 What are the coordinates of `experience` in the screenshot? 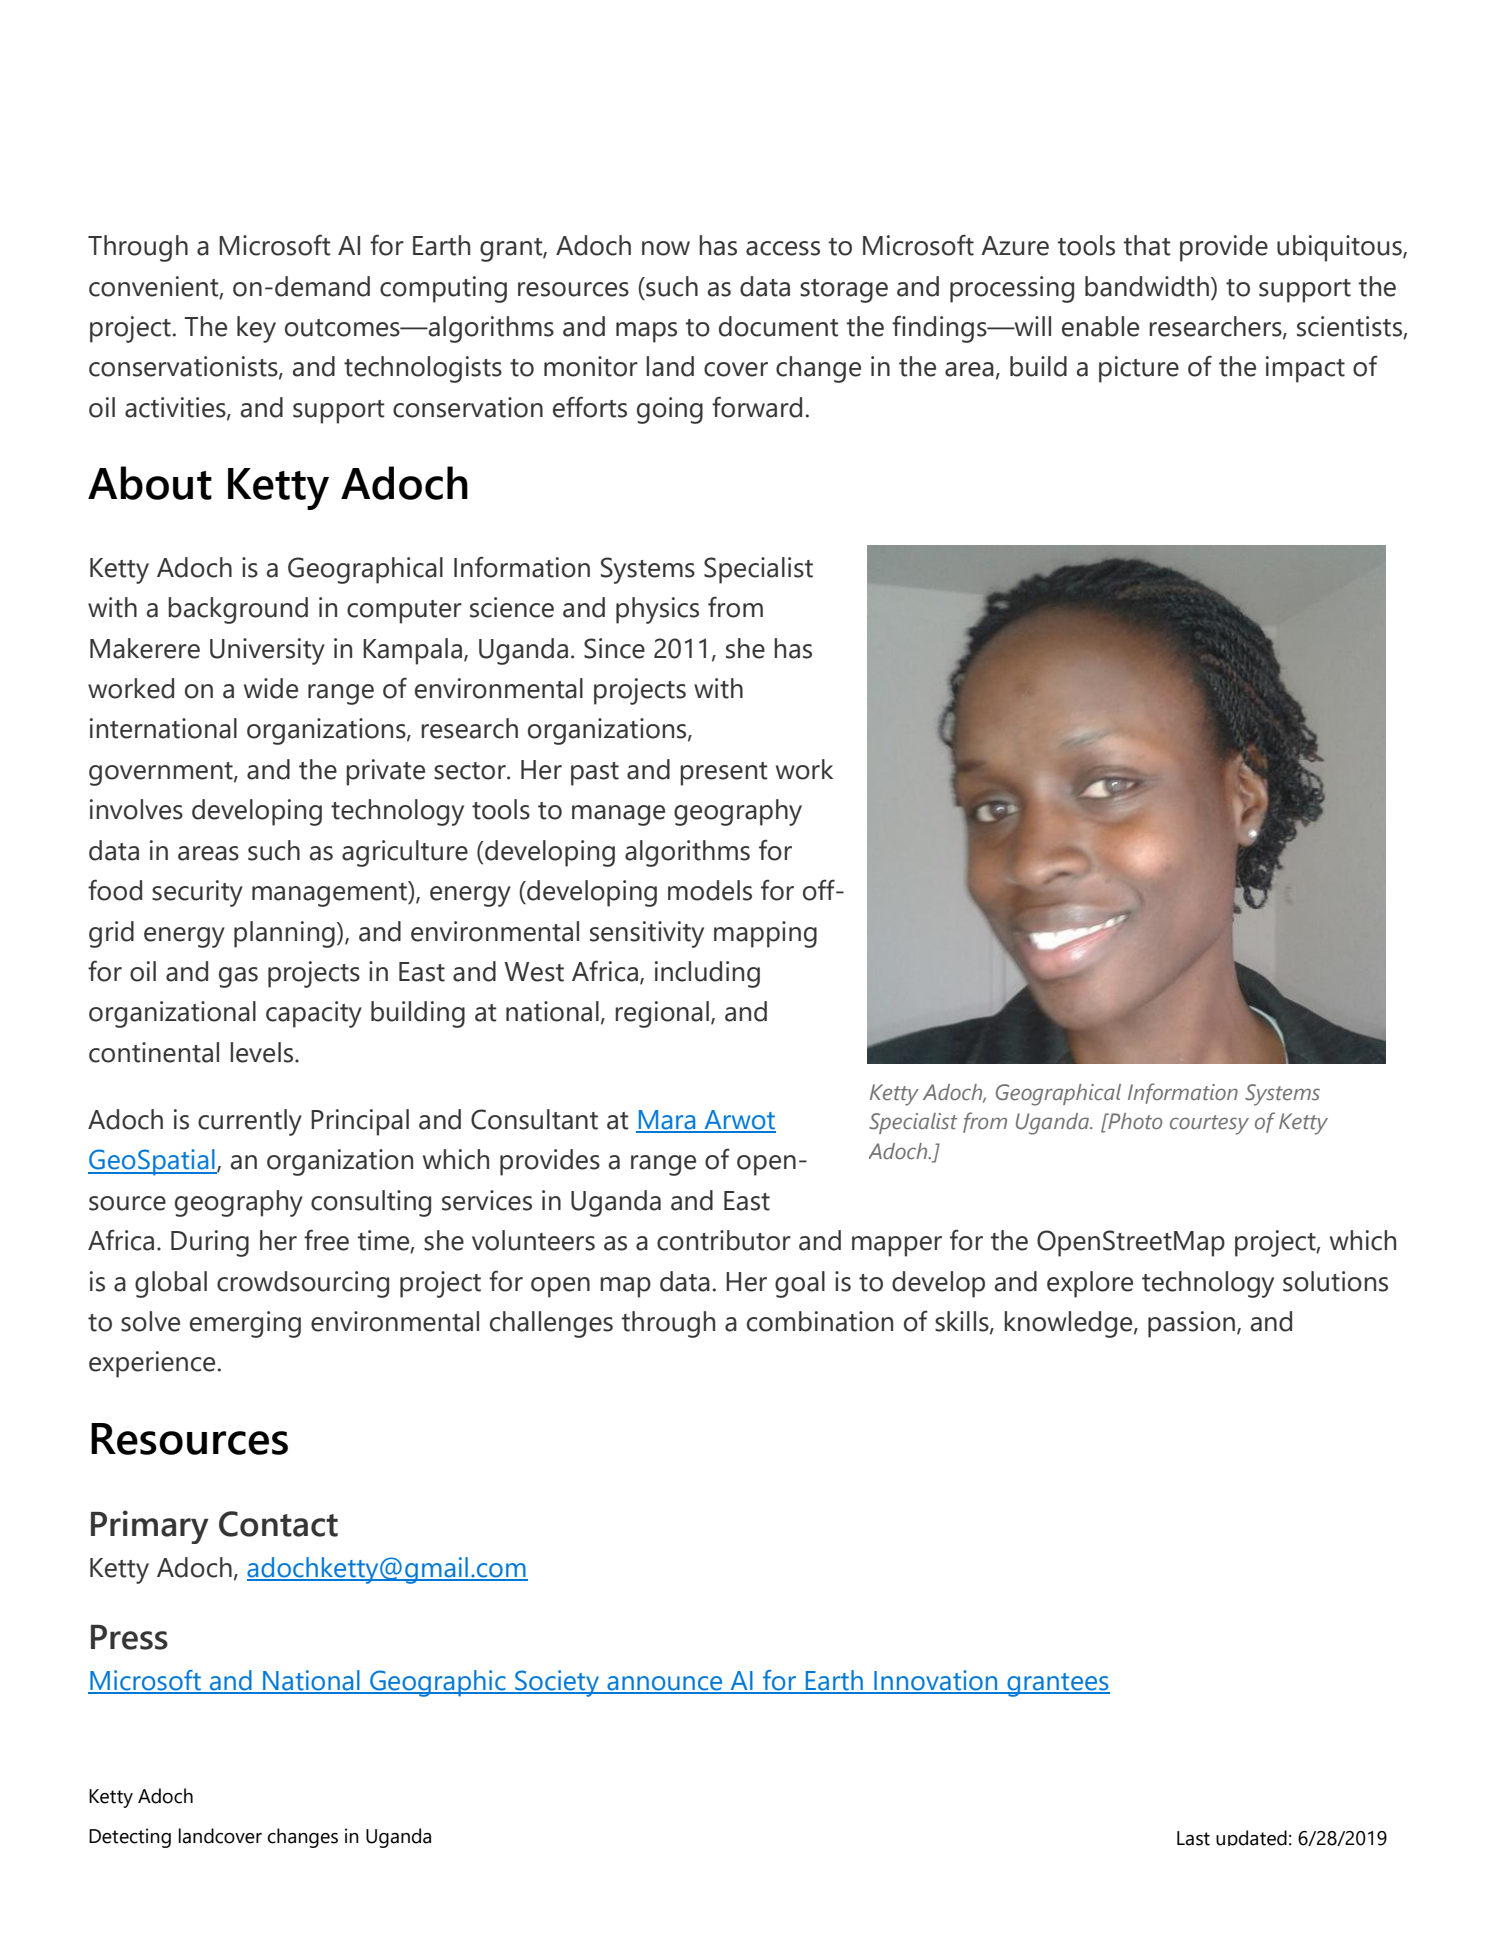 It's located at (152, 1364).
